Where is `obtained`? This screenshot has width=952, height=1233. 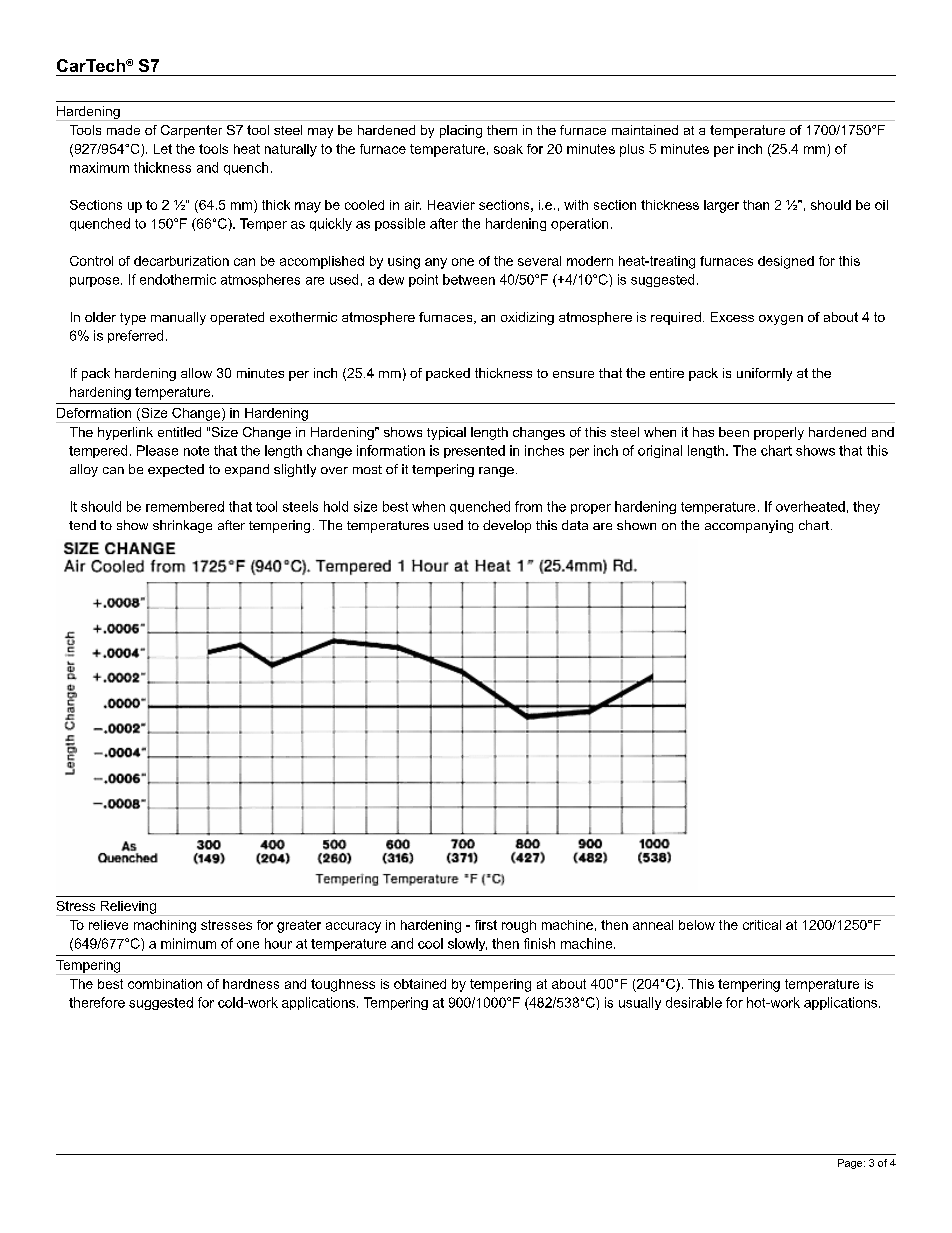 obtained is located at coordinates (420, 984).
